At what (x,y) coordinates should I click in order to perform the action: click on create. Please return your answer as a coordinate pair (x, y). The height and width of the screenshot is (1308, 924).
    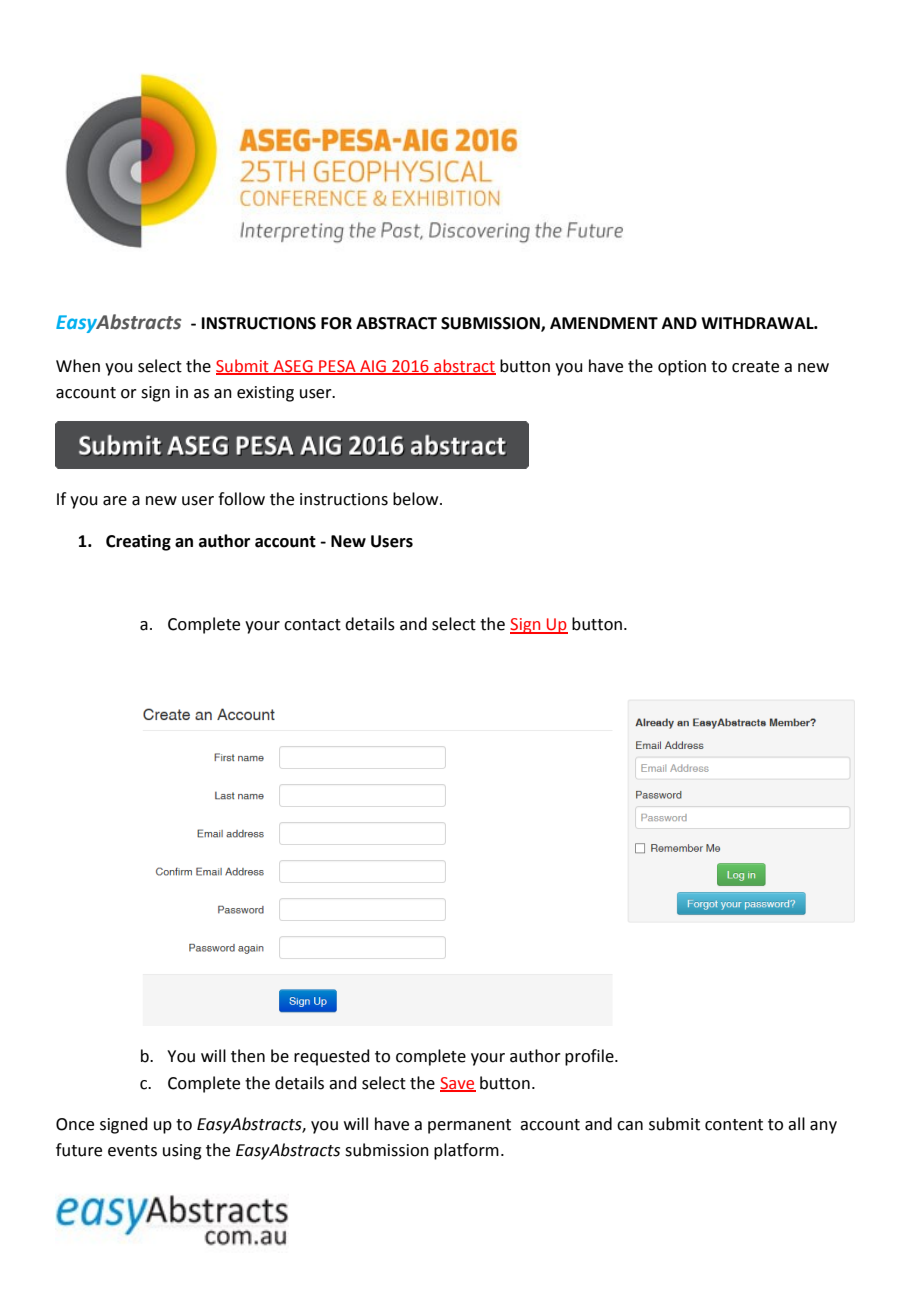
    Looking at the image, I should click on (755, 367).
